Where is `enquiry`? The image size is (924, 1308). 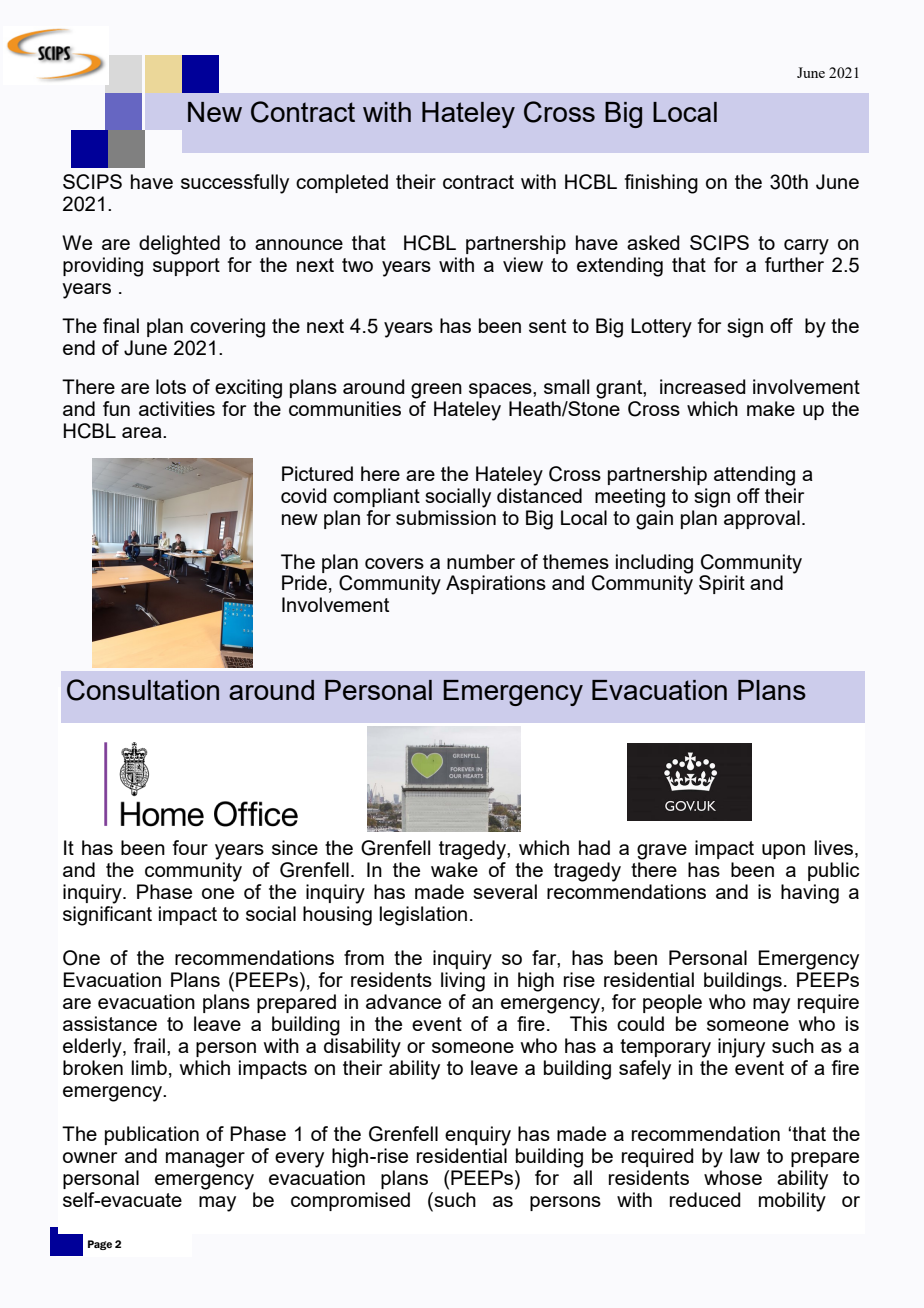 enquiry is located at coordinates (478, 1136).
